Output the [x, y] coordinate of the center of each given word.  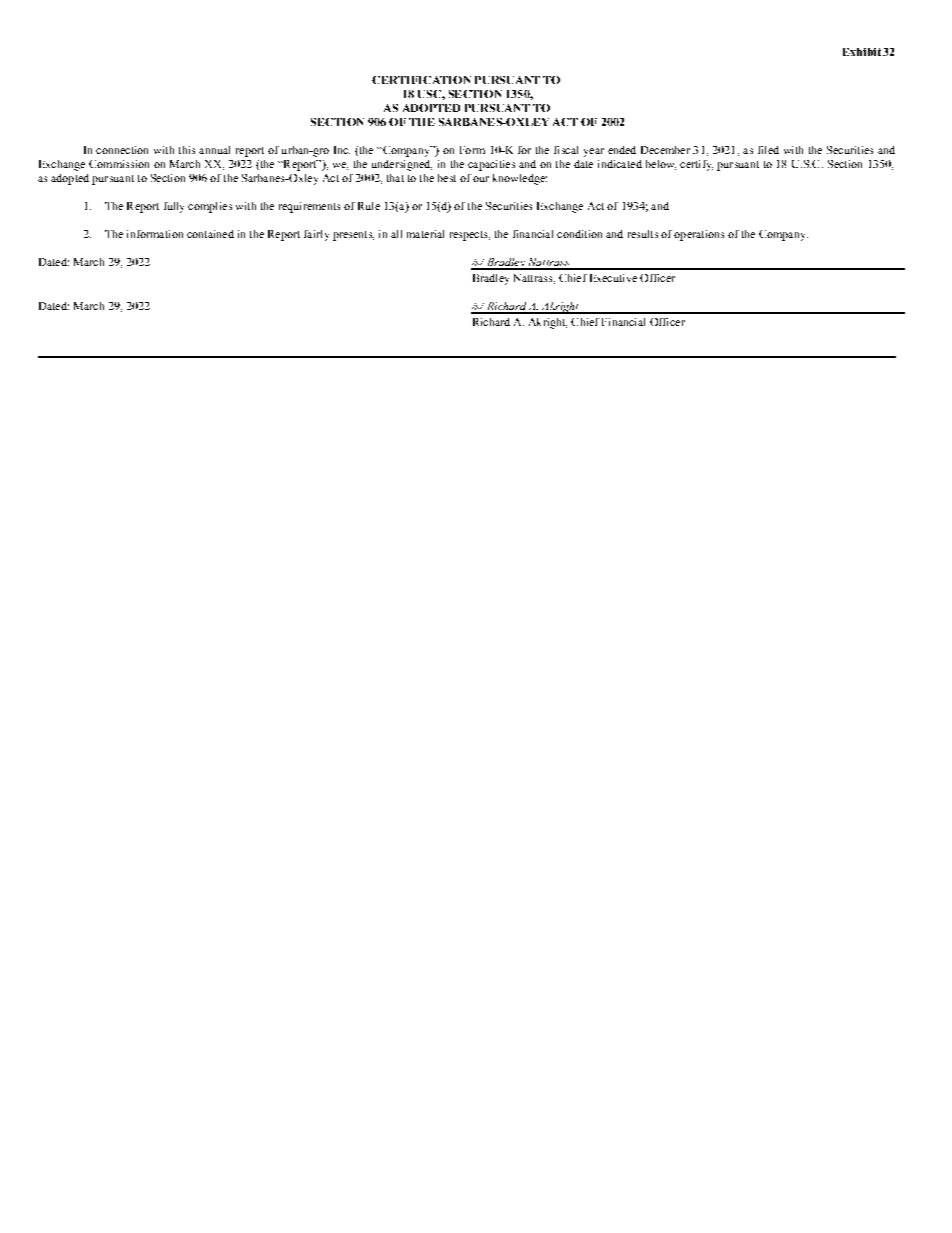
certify [696, 165]
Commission [119, 164]
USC [430, 94]
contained [210, 234]
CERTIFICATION [421, 80]
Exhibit [862, 52]
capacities [491, 165]
